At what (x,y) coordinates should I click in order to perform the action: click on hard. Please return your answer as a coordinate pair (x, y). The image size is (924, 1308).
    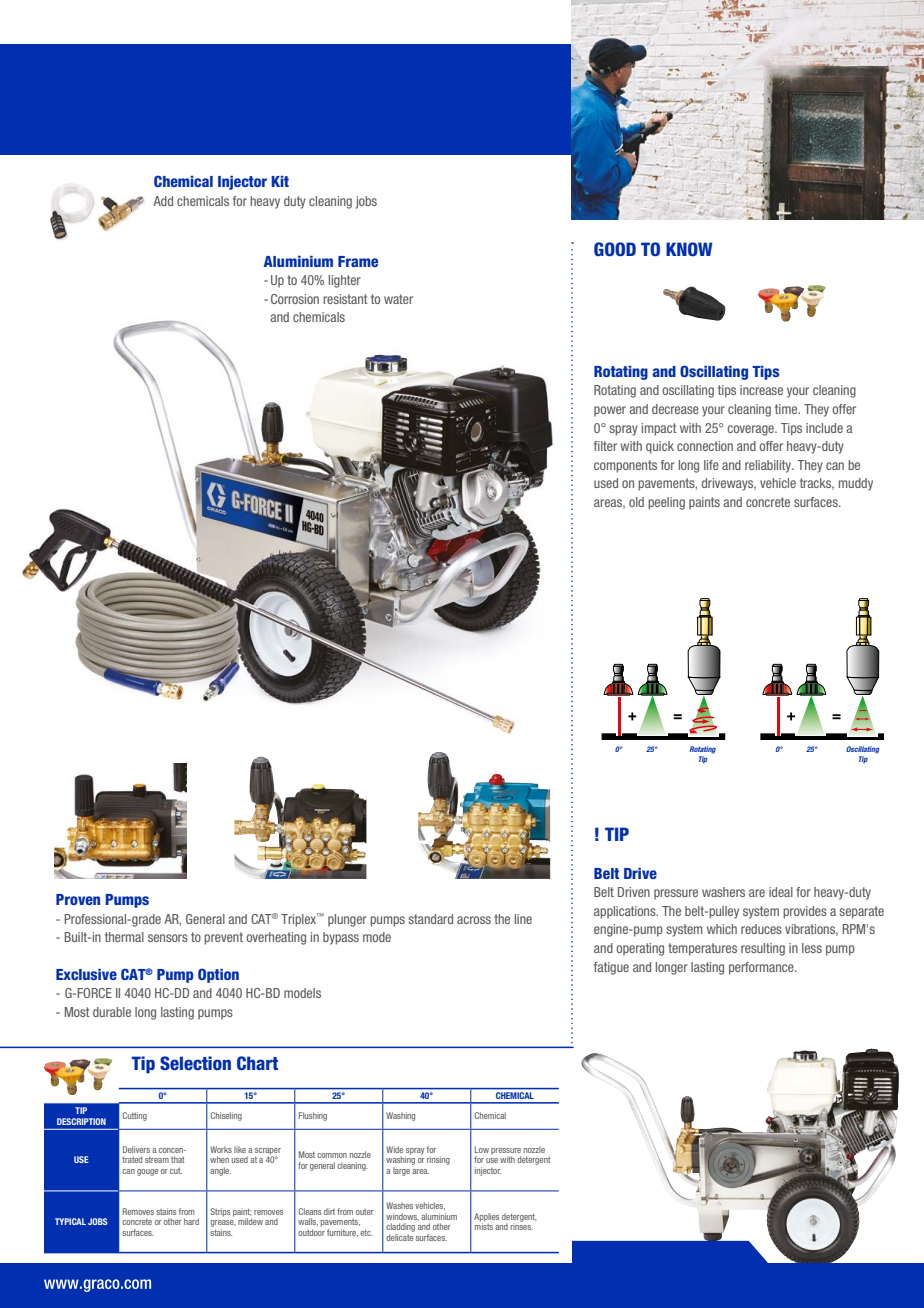
    Looking at the image, I should click on (191, 1221).
